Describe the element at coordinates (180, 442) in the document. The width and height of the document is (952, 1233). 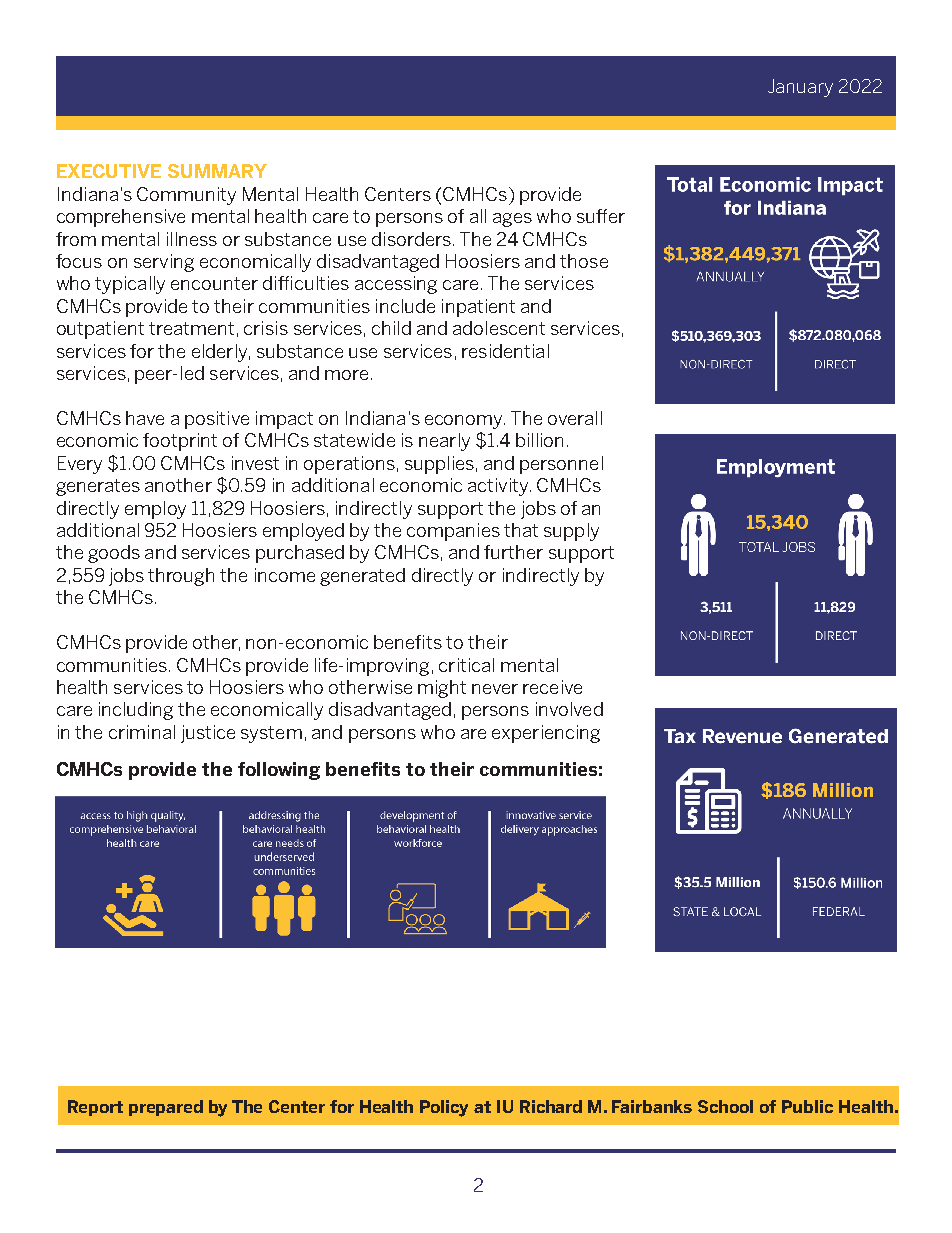
I see `footprint` at that location.
